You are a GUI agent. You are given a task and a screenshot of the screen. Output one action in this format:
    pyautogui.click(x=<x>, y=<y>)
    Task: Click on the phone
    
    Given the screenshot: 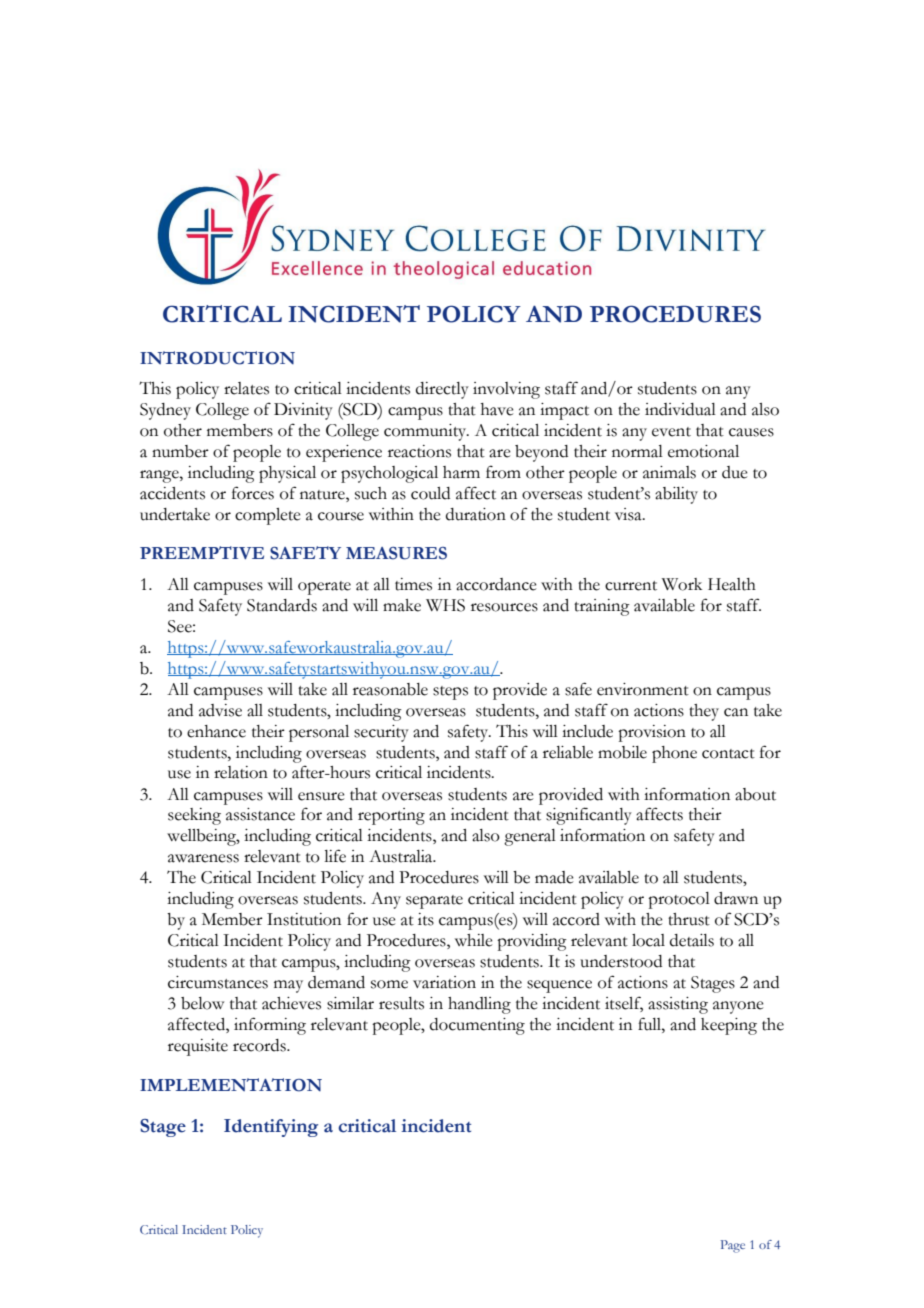 What is the action you would take?
    pyautogui.click(x=674, y=754)
